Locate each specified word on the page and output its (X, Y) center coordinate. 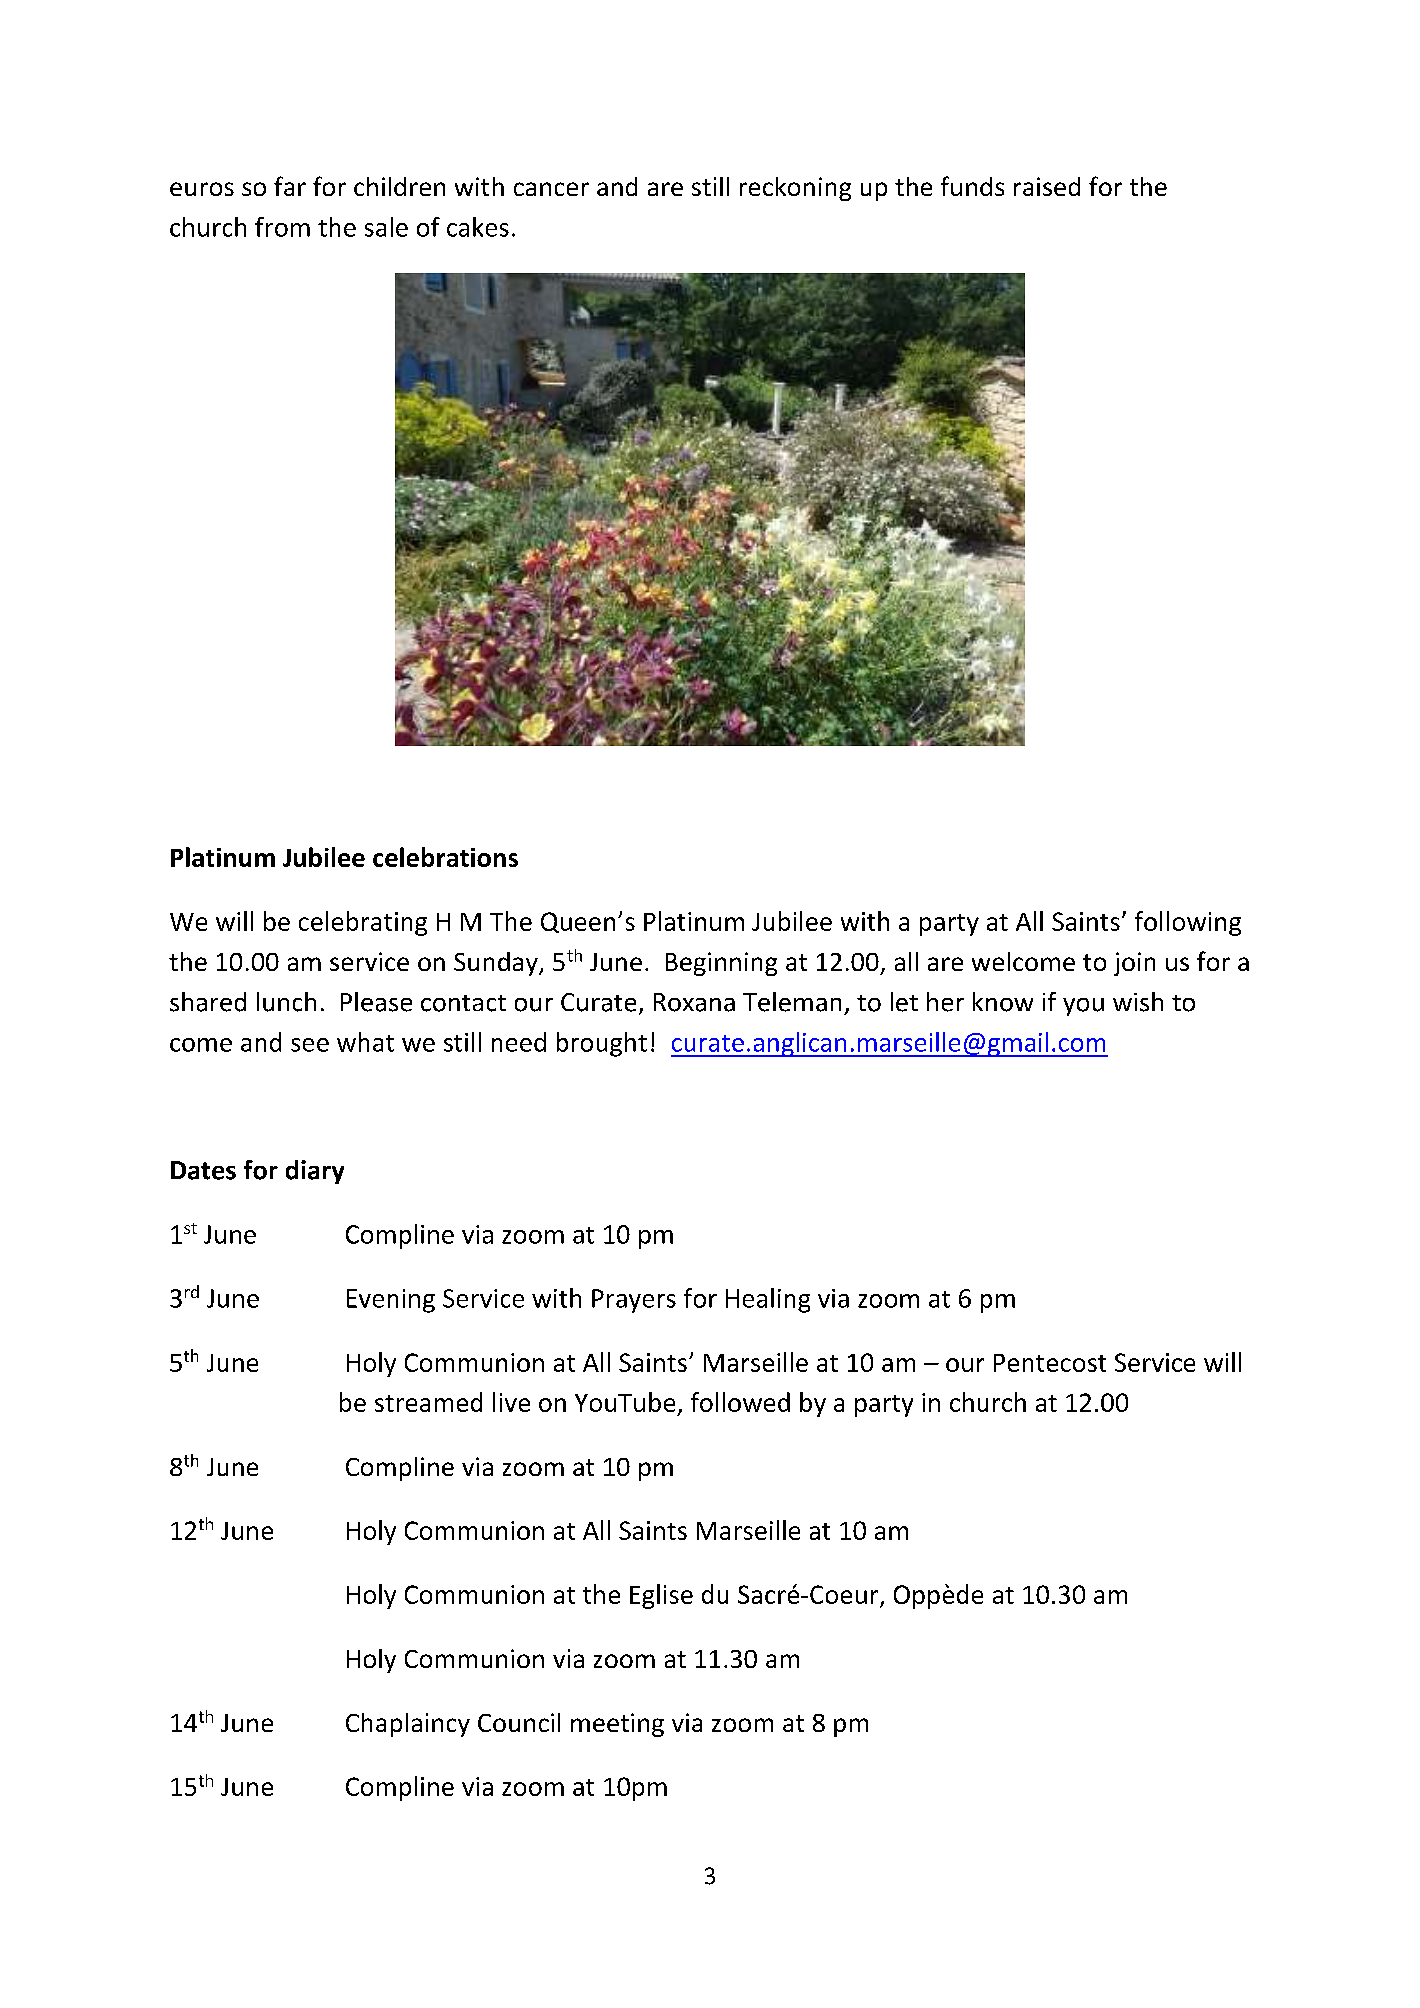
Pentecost (1050, 1363)
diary (315, 1172)
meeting (617, 1725)
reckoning (795, 189)
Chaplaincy (408, 1725)
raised (1047, 186)
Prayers (634, 1301)
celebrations (445, 857)
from (282, 227)
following (1188, 923)
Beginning (721, 964)
